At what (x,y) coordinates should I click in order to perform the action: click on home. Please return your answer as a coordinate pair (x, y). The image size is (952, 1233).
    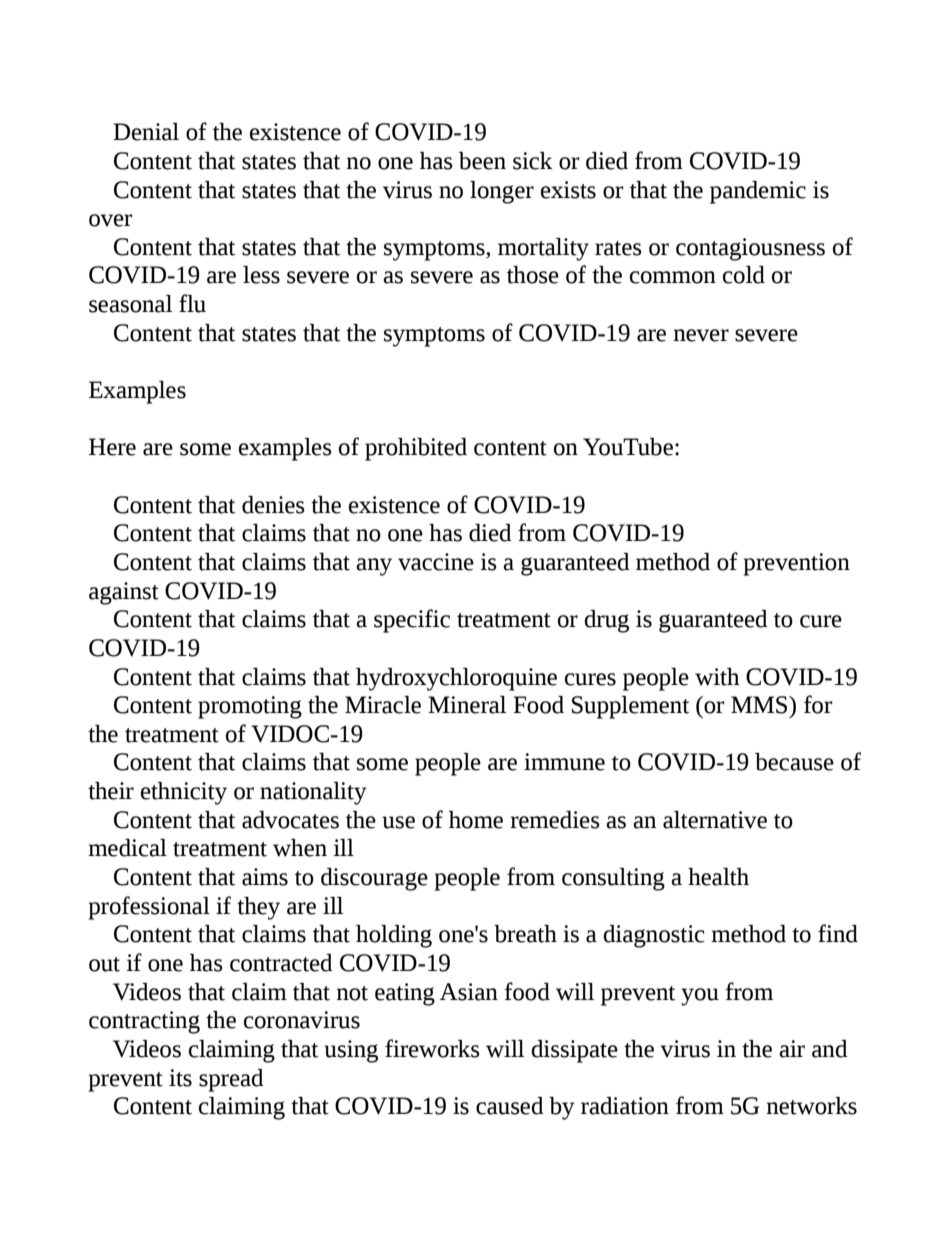
    Looking at the image, I should click on (476, 820).
